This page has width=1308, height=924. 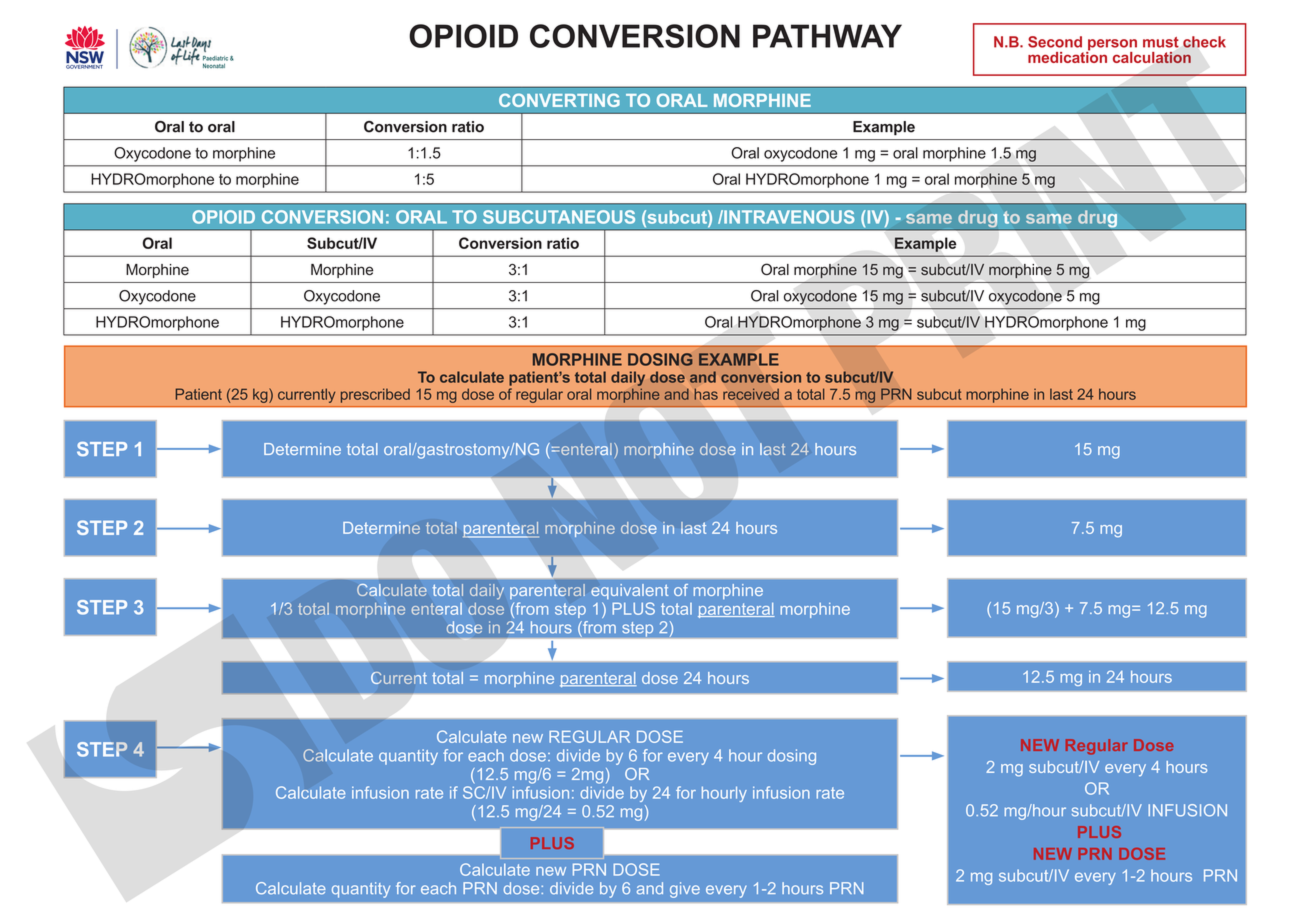 What do you see at coordinates (1204, 42) in the page?
I see `check` at bounding box center [1204, 42].
